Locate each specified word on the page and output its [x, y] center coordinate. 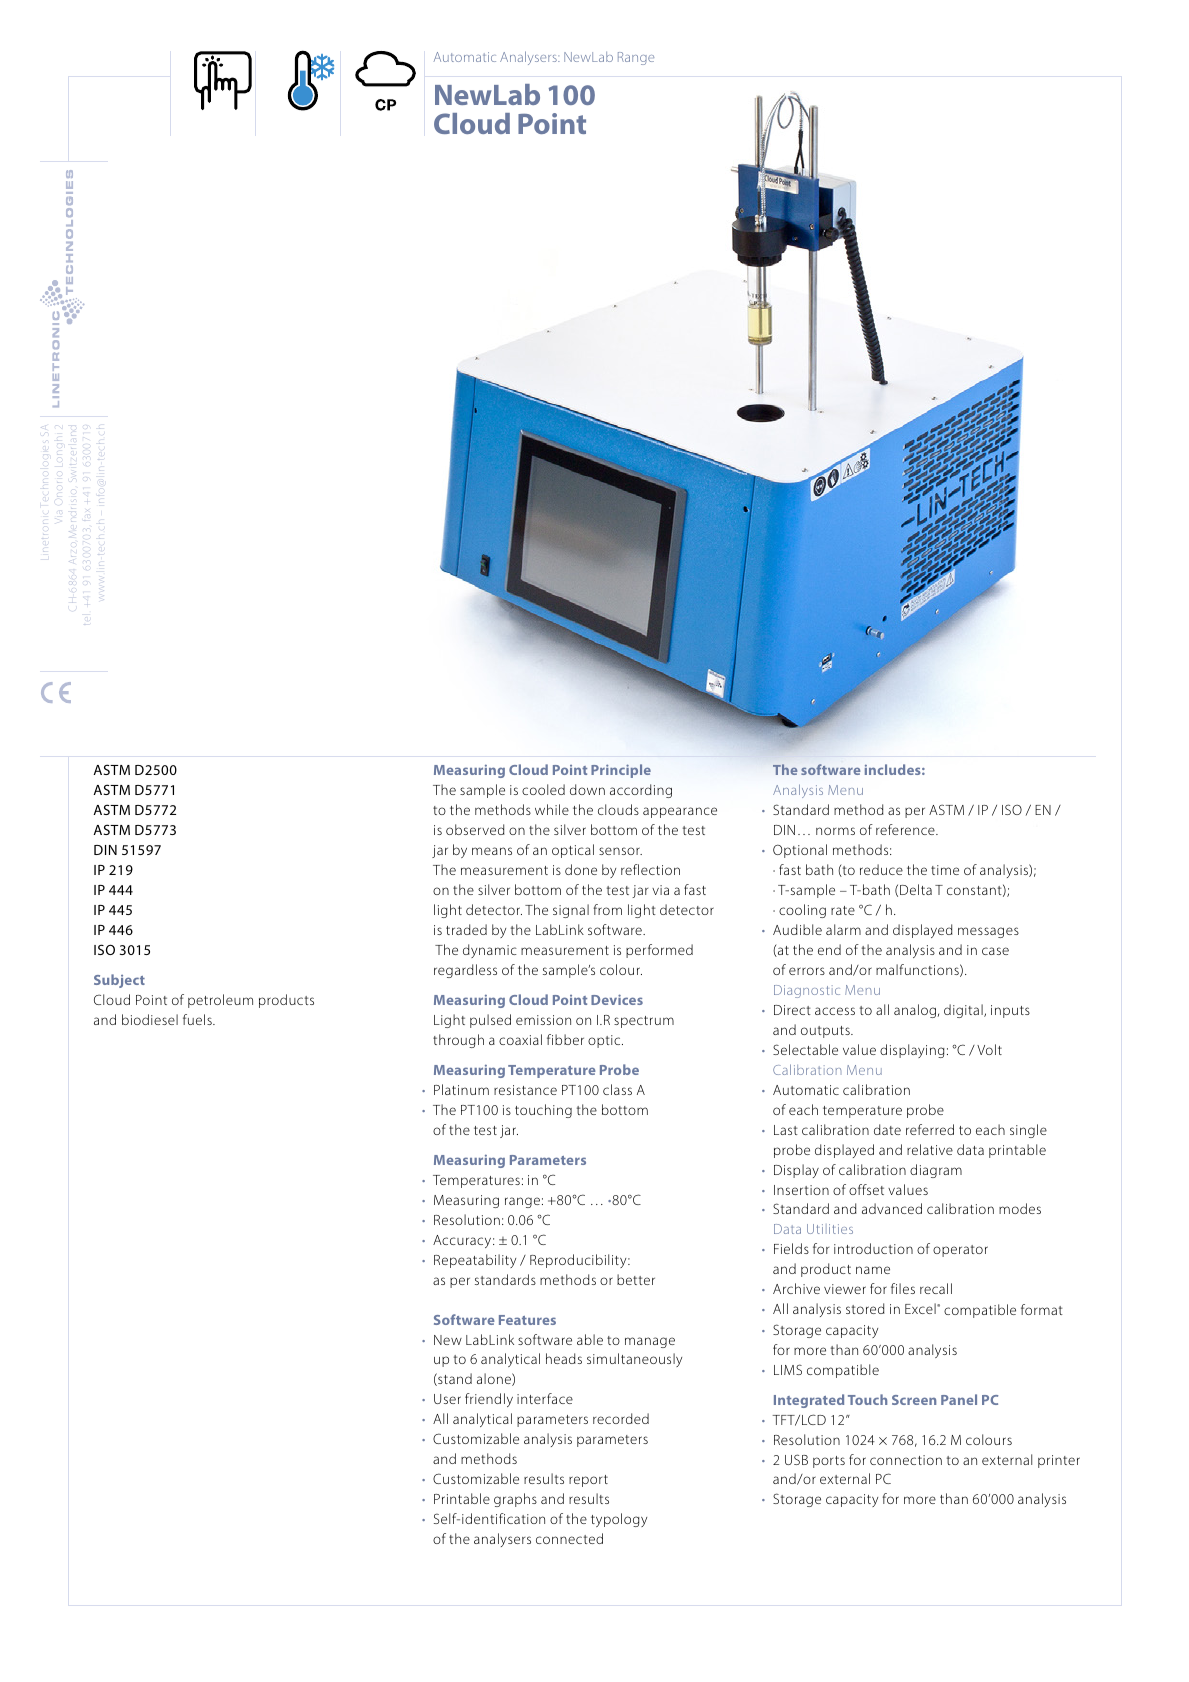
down [587, 789]
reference [906, 829]
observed [475, 829]
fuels [198, 1019]
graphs [515, 1500]
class [617, 1089]
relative [930, 1149]
